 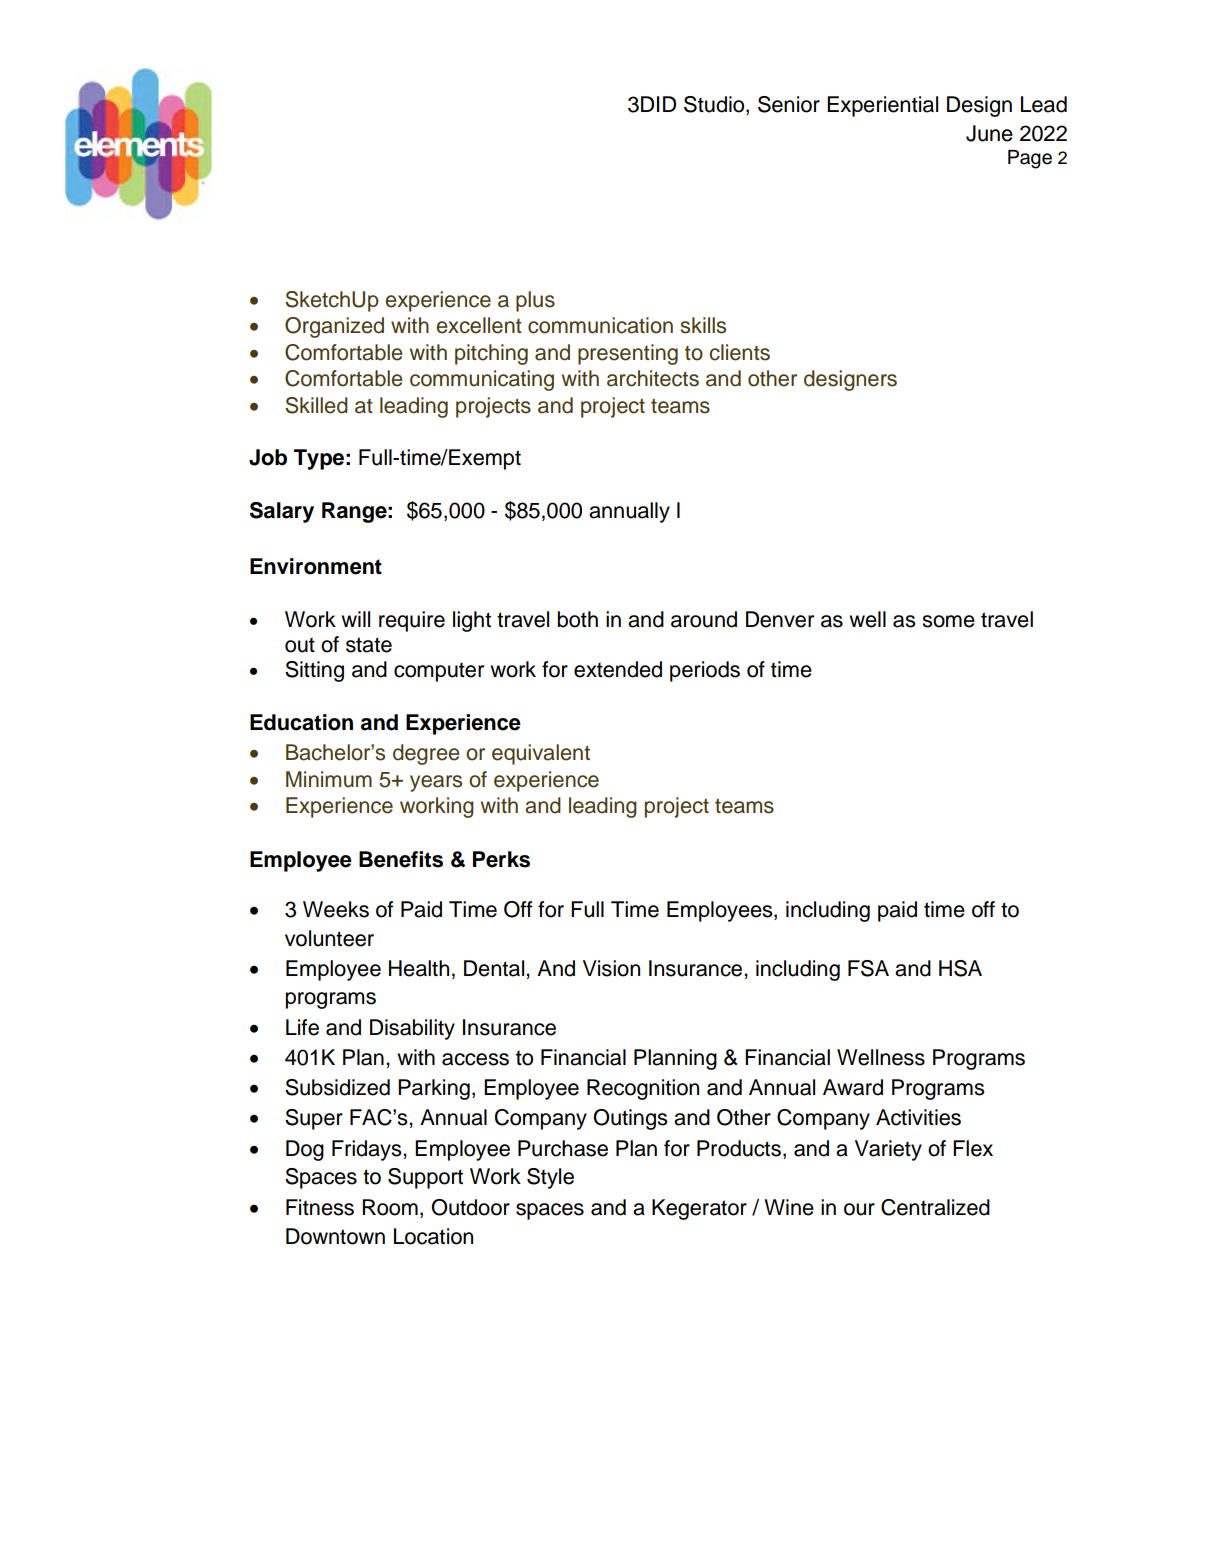 I want to click on extended, so click(x=618, y=669).
